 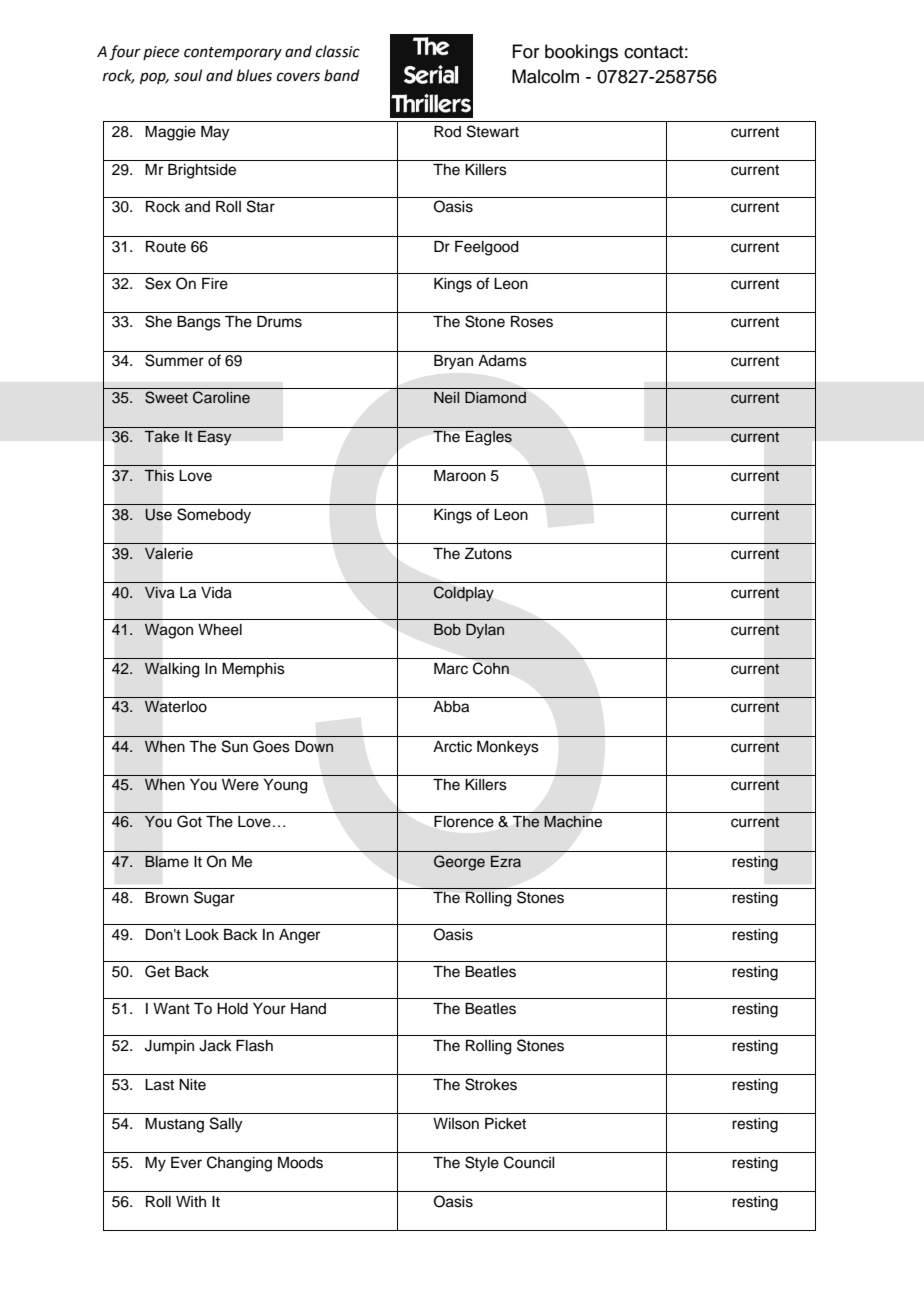 I want to click on Ever, so click(x=186, y=1163).
